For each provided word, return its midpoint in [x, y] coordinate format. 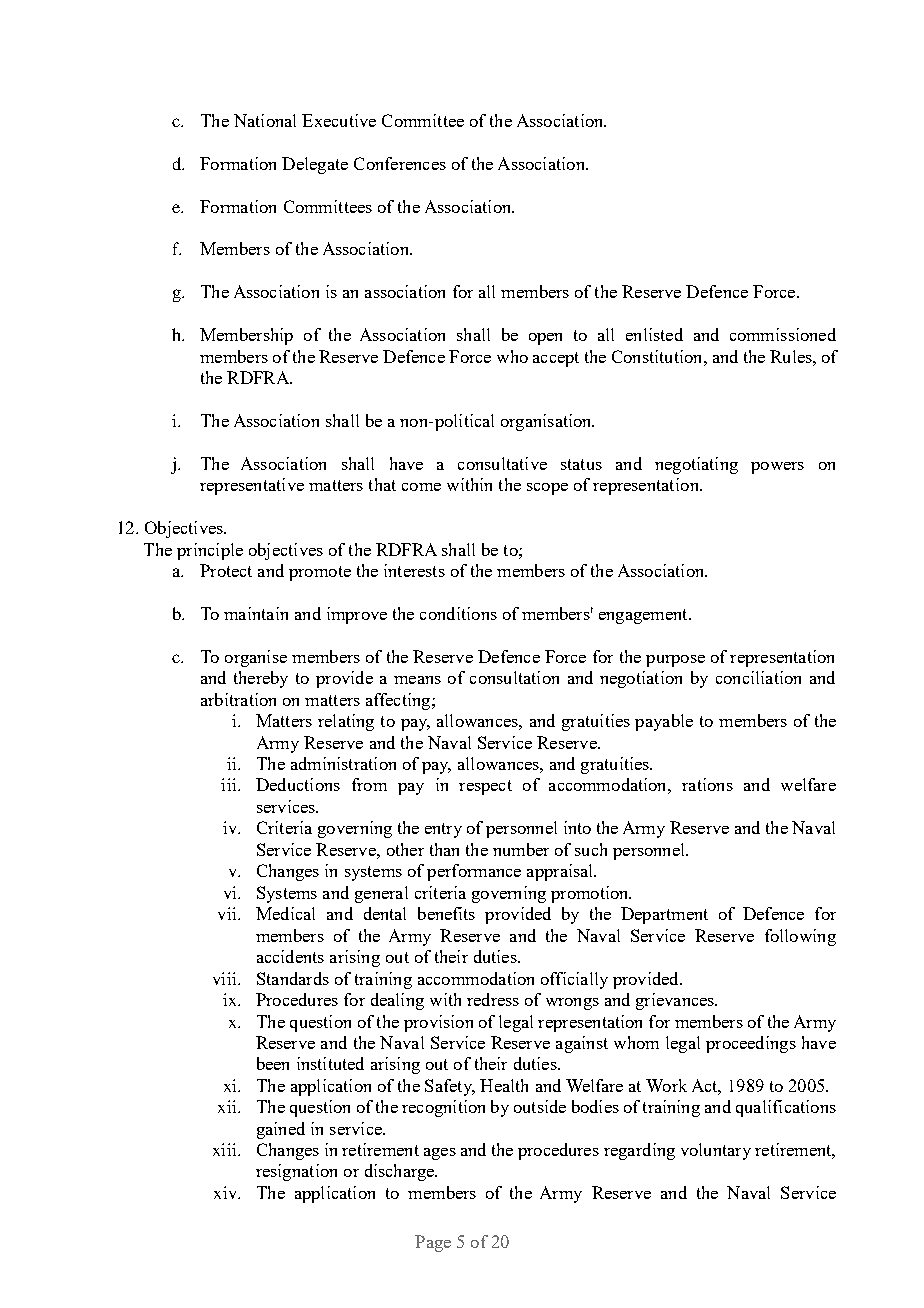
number [521, 849]
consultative [502, 463]
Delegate [315, 165]
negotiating [696, 465]
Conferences [400, 163]
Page [433, 1243]
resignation [296, 1172]
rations [707, 784]
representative [252, 486]
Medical [285, 913]
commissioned [783, 334]
